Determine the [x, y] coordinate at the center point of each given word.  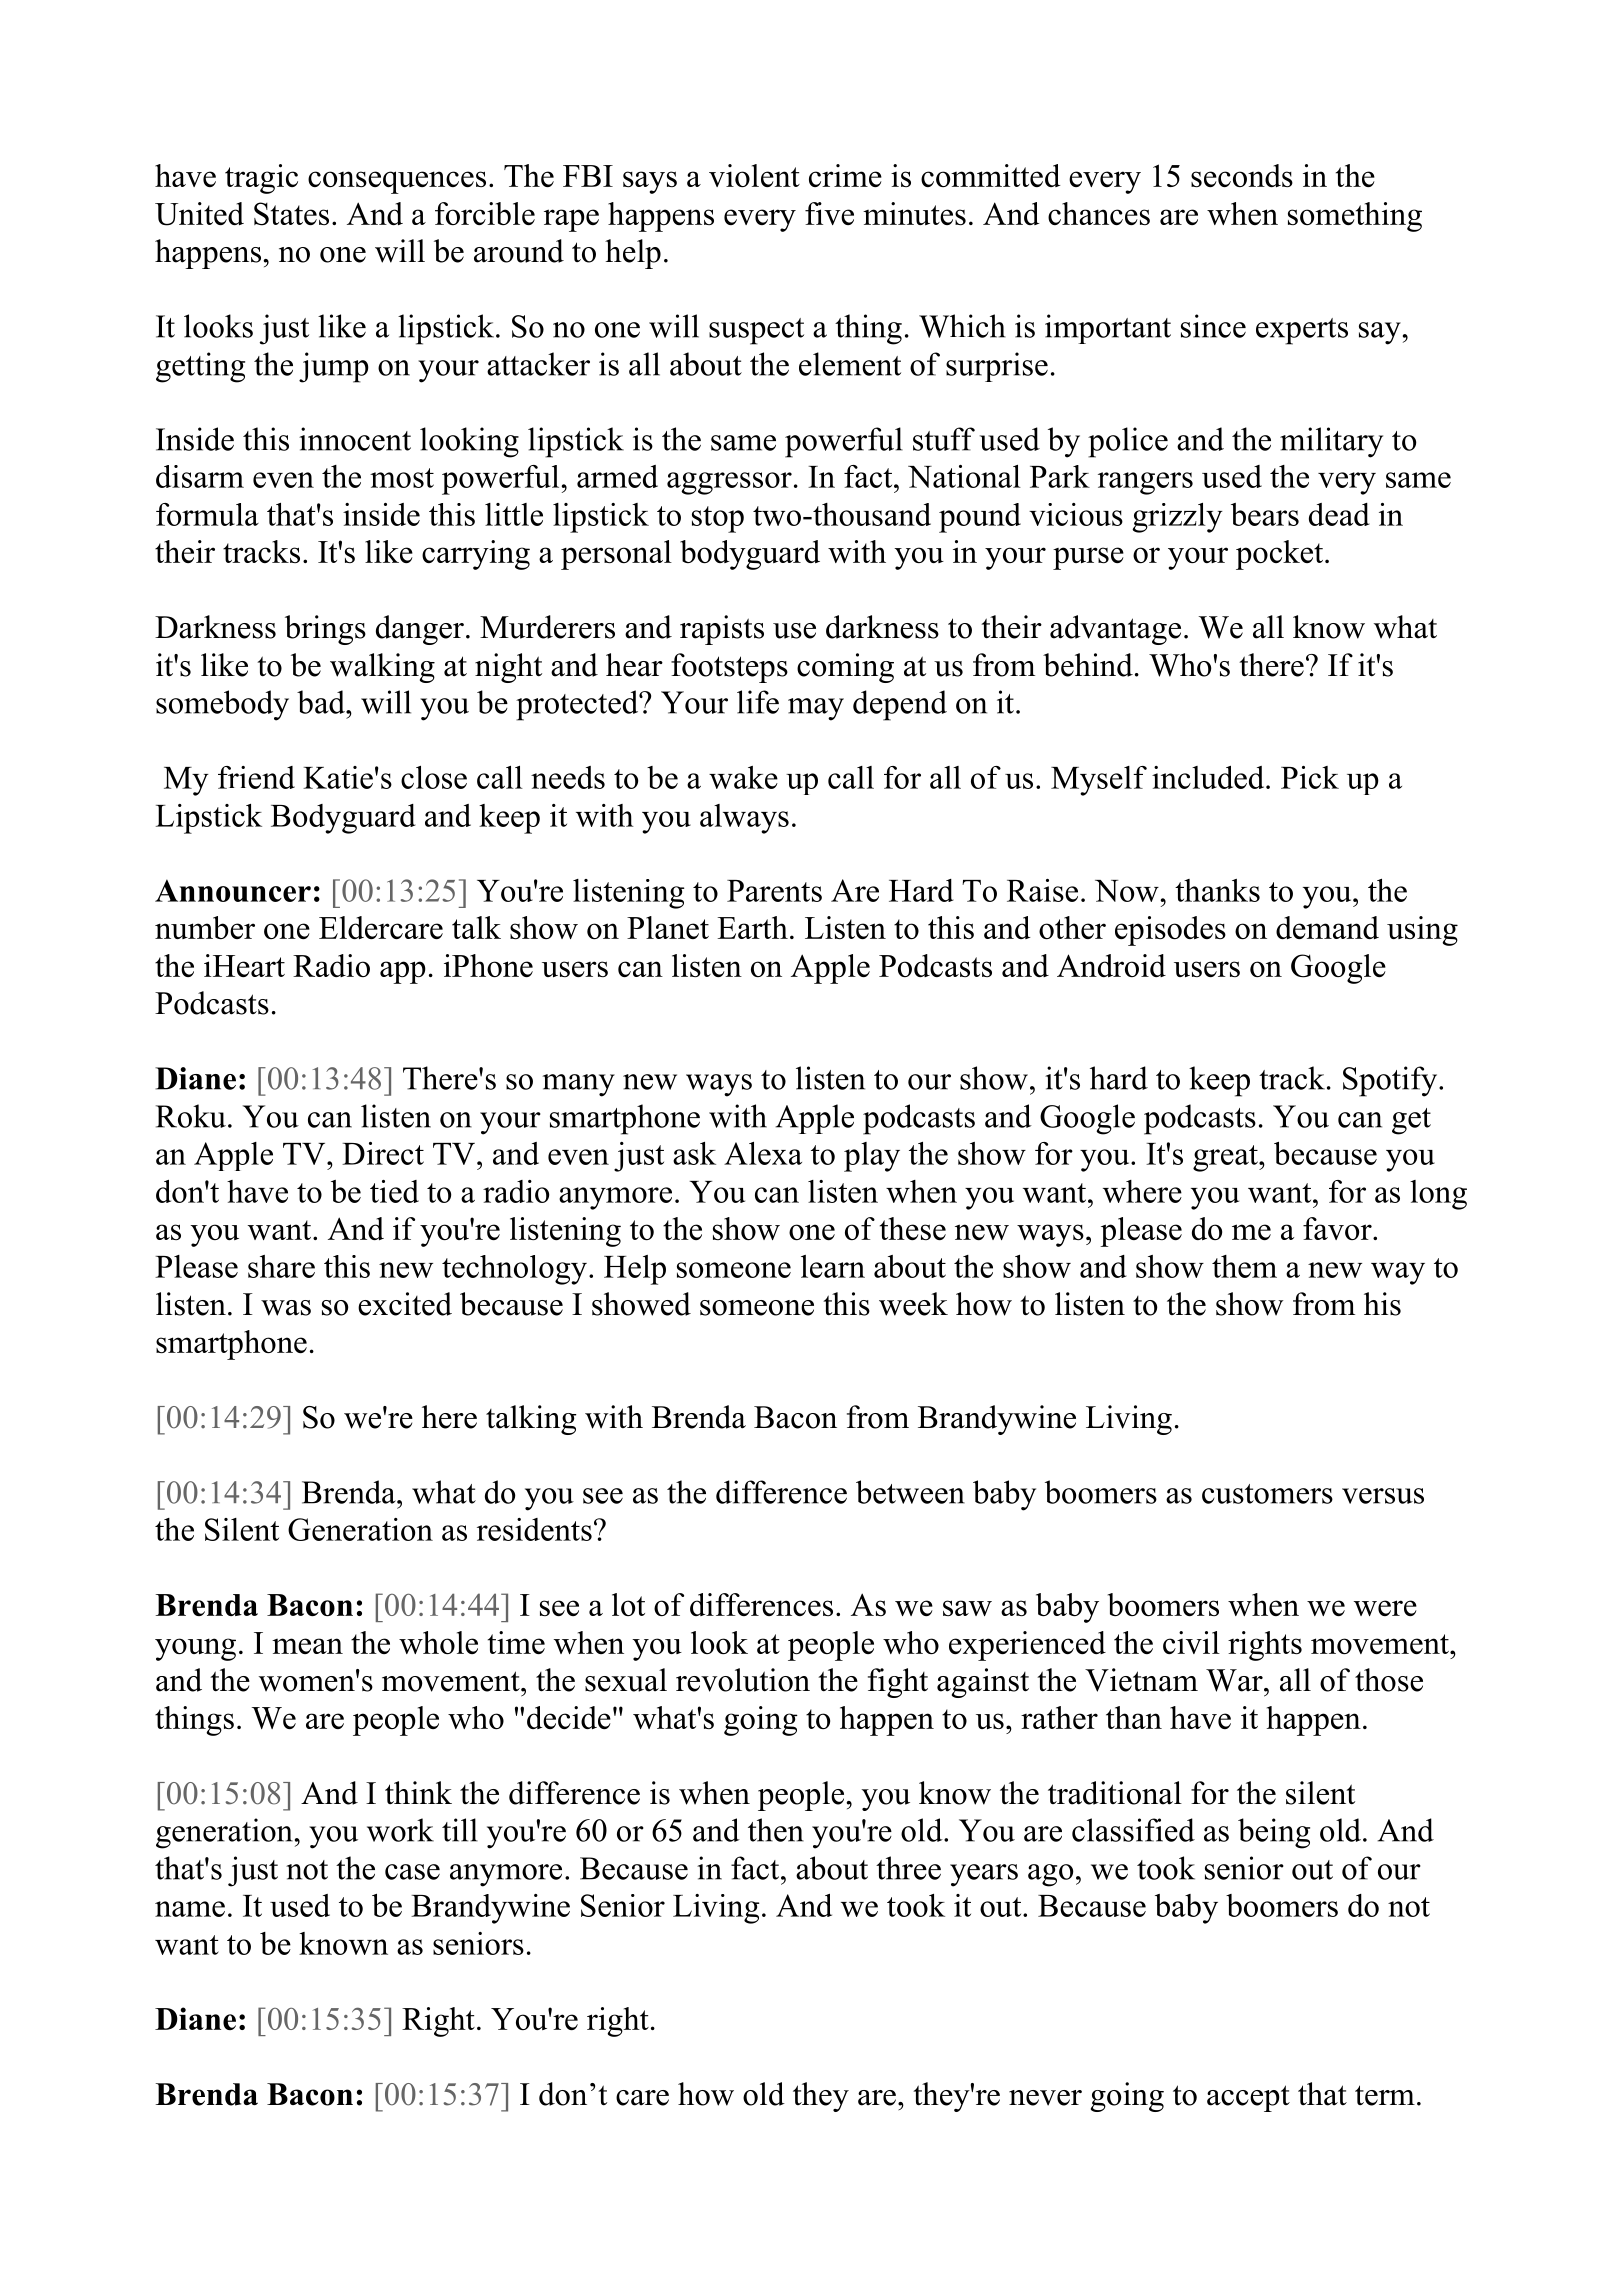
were [1385, 1608]
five [829, 213]
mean [307, 1646]
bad [322, 702]
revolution [743, 1680]
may [816, 709]
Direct [383, 1153]
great [1226, 1158]
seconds [1242, 175]
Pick [1310, 777]
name [190, 1909]
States [291, 214]
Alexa [763, 1153]
